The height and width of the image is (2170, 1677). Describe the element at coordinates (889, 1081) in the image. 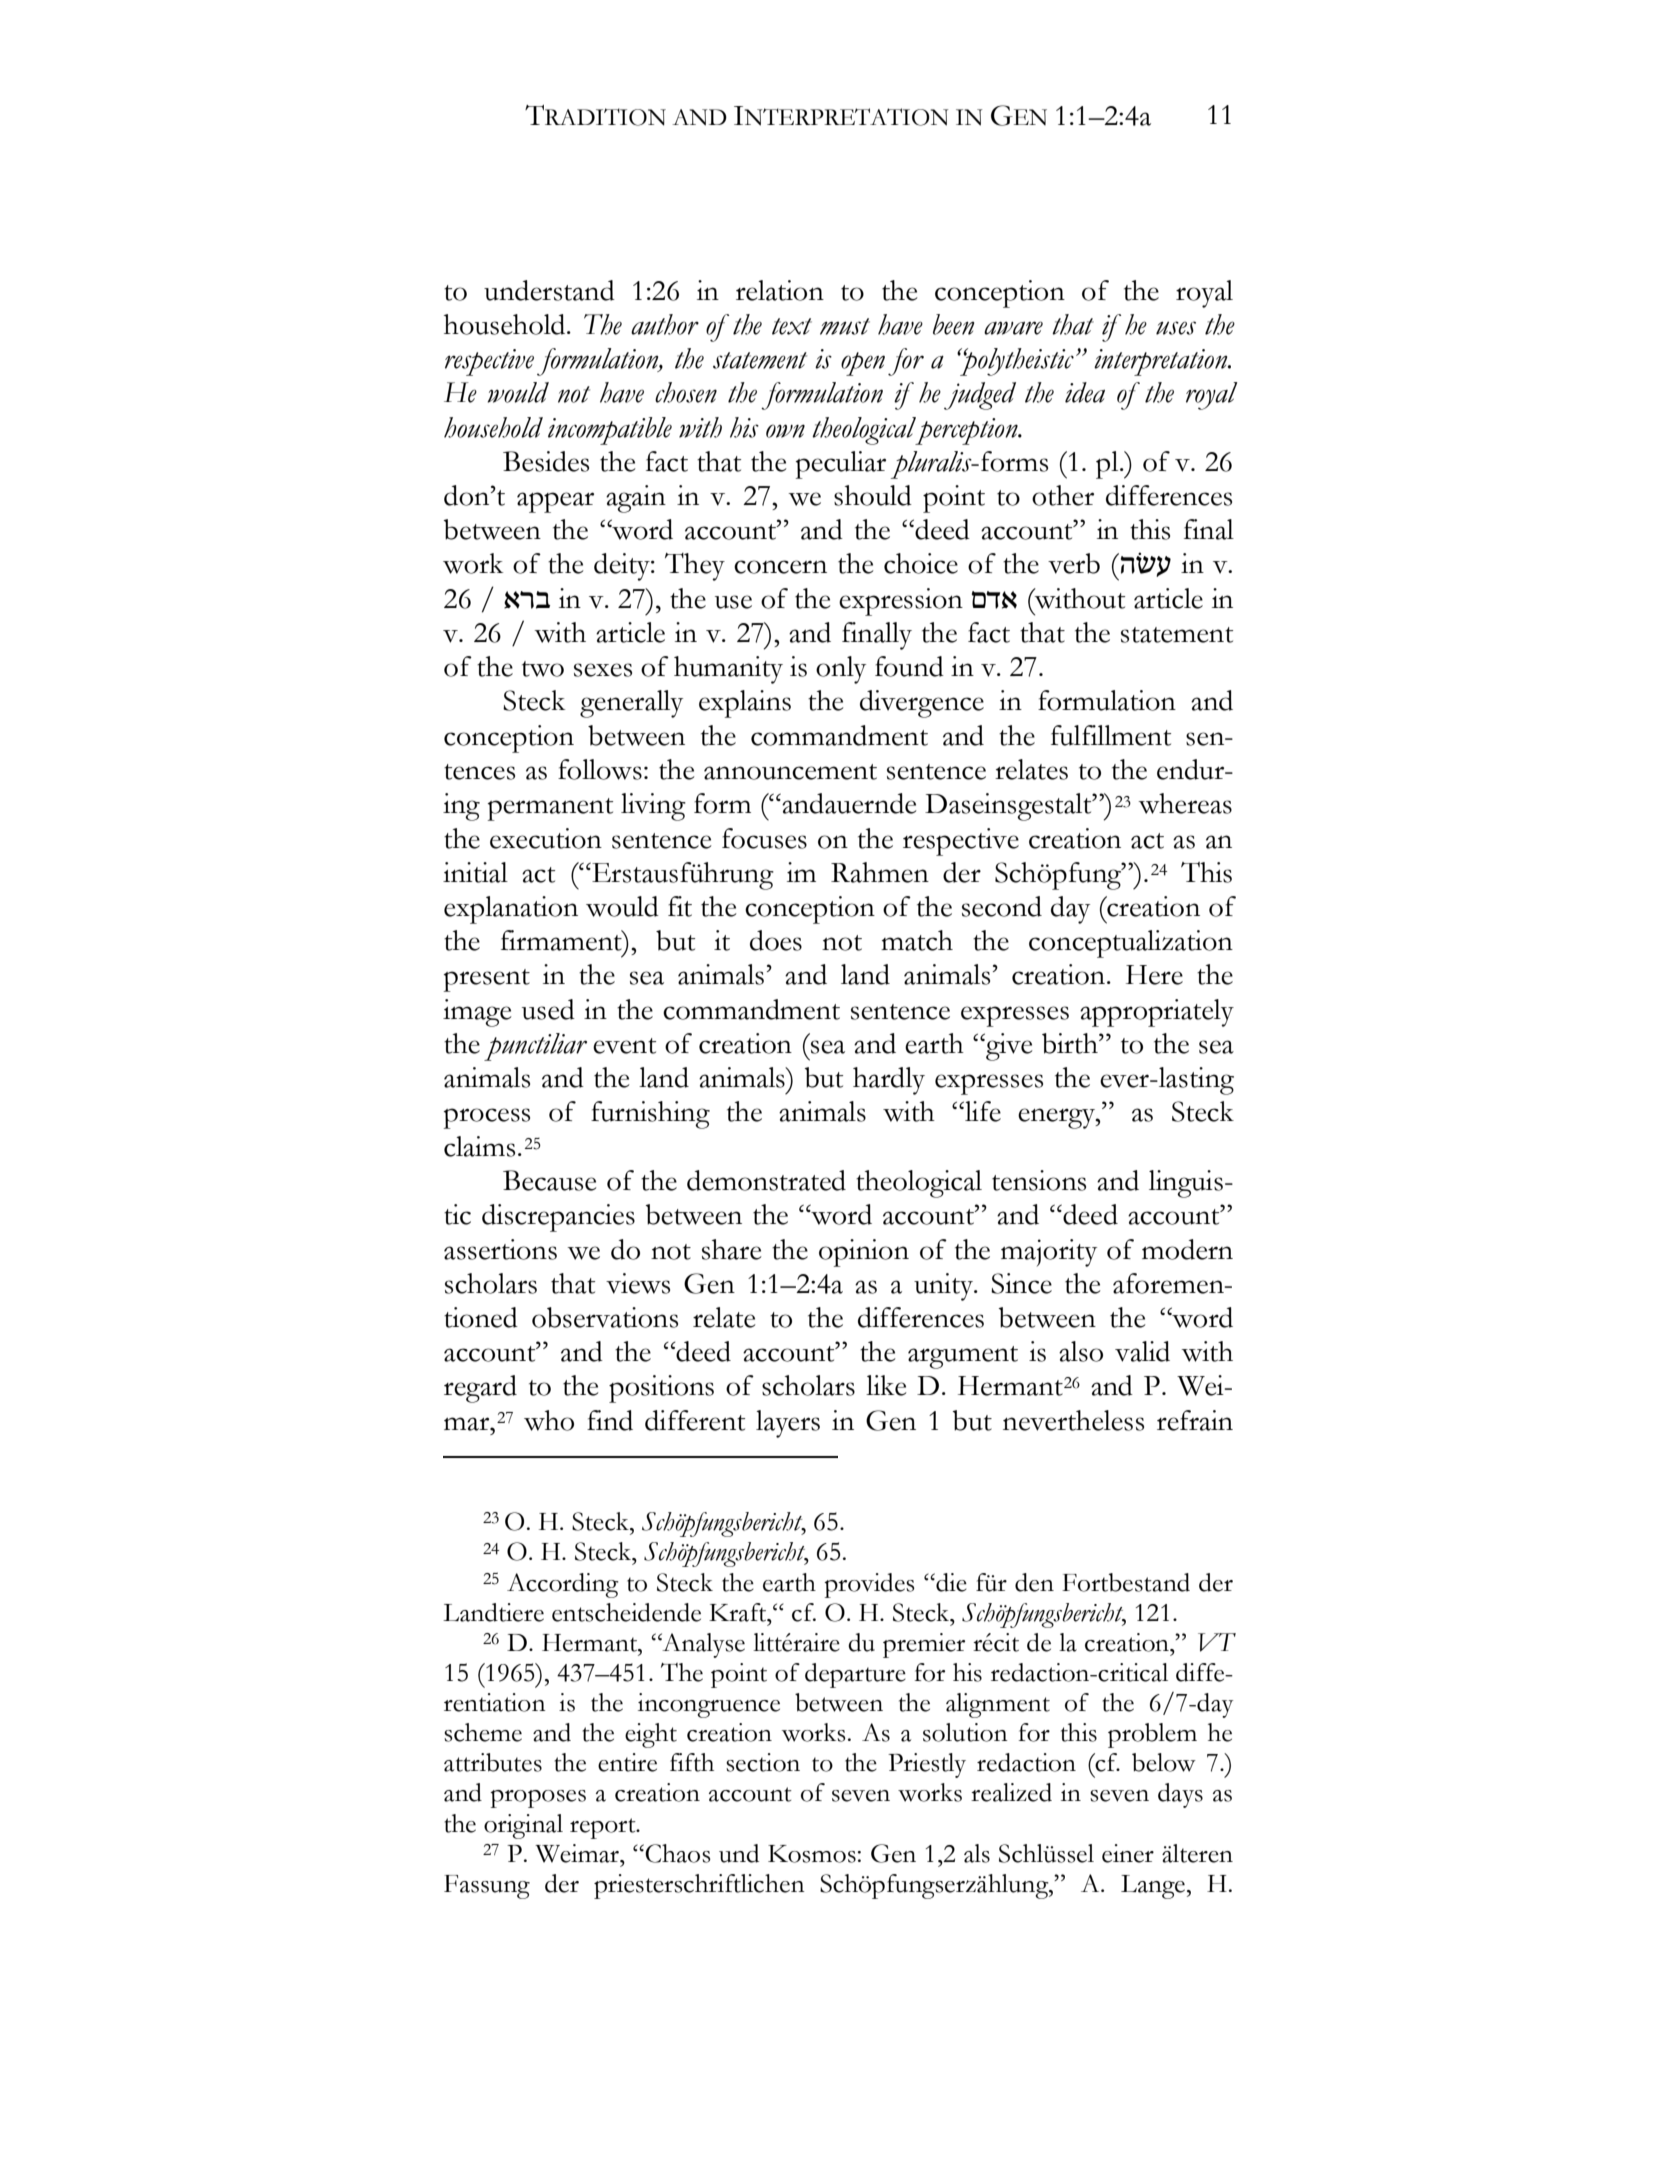

I see `hardly` at that location.
